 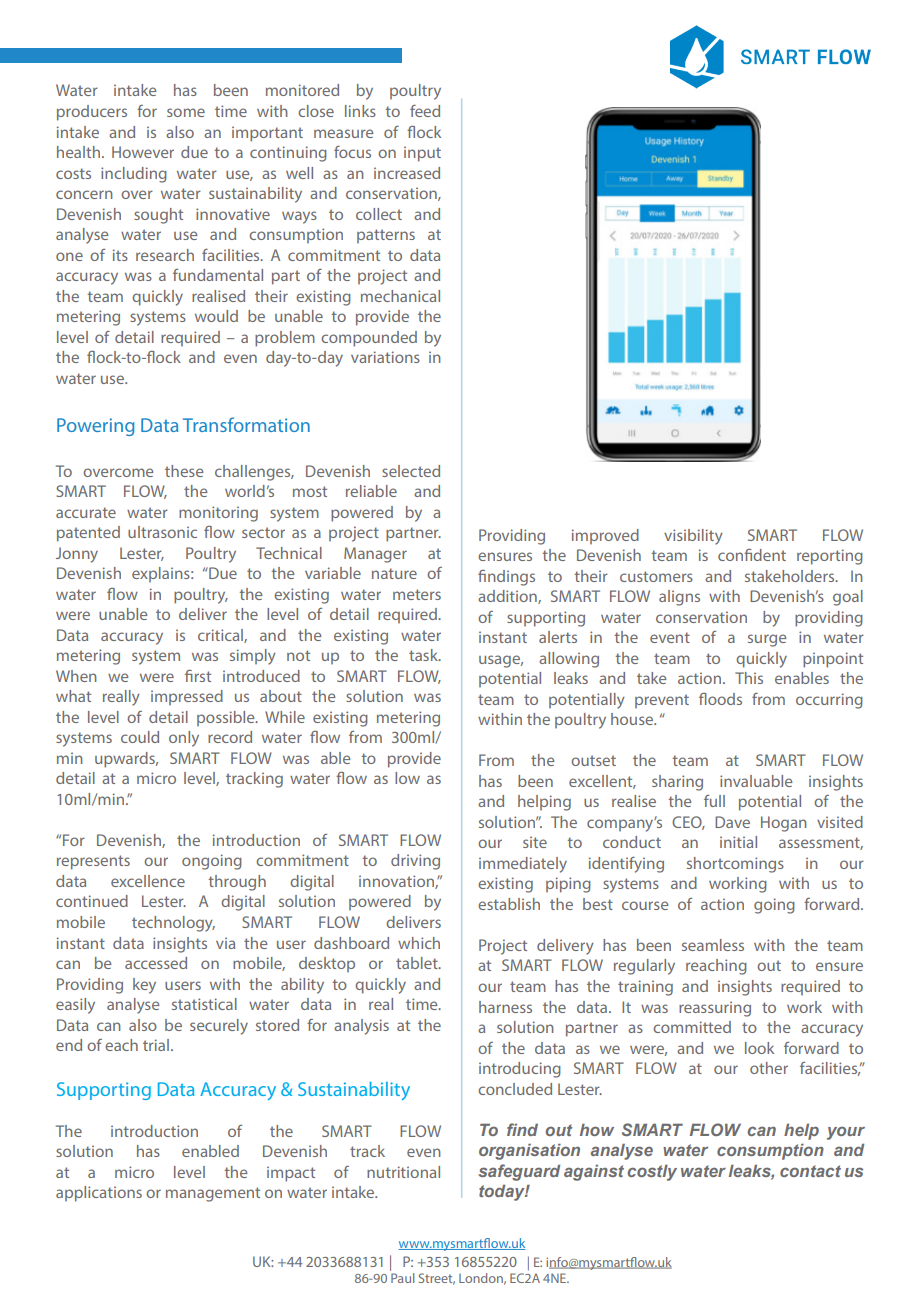 I want to click on input, so click(x=422, y=154).
